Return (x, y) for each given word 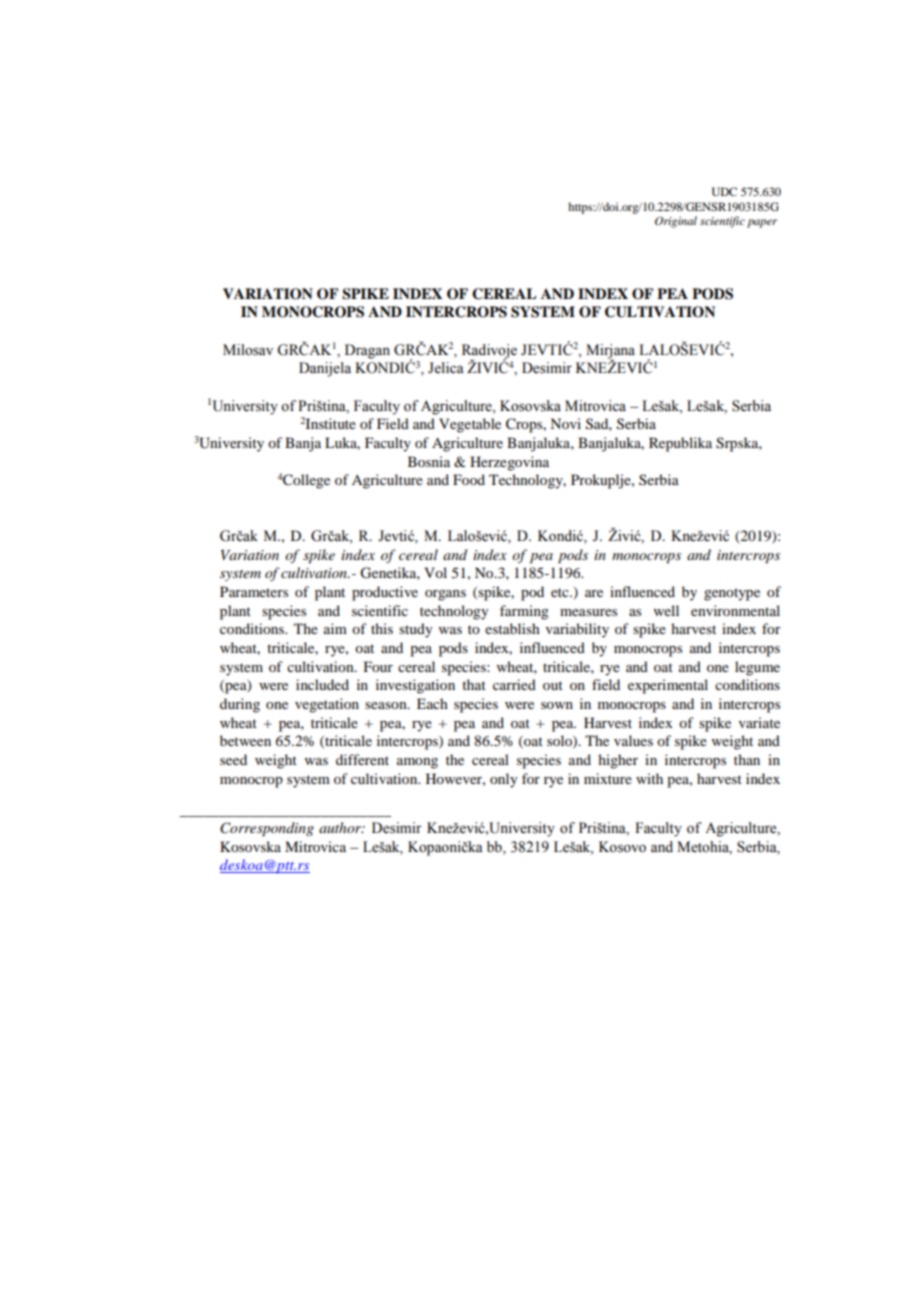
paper (762, 223)
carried (514, 684)
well (666, 610)
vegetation (327, 705)
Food (469, 479)
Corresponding (267, 829)
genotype (732, 594)
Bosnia (429, 461)
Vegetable (470, 425)
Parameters (254, 591)
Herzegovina (509, 463)
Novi (565, 423)
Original (676, 222)
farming (524, 612)
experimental (668, 686)
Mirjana (610, 352)
